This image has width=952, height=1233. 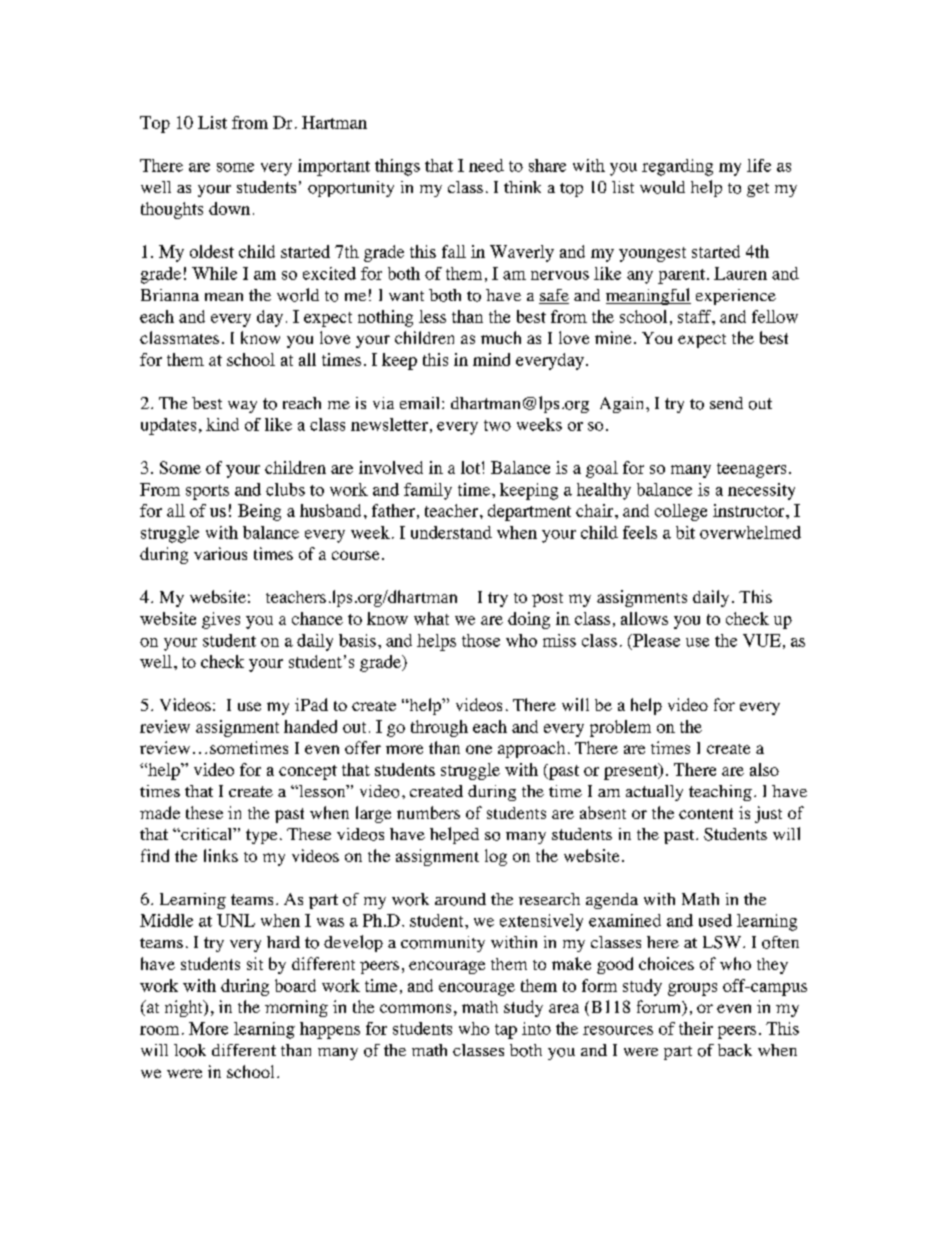 What do you see at coordinates (696, 1028) in the image?
I see `their` at bounding box center [696, 1028].
